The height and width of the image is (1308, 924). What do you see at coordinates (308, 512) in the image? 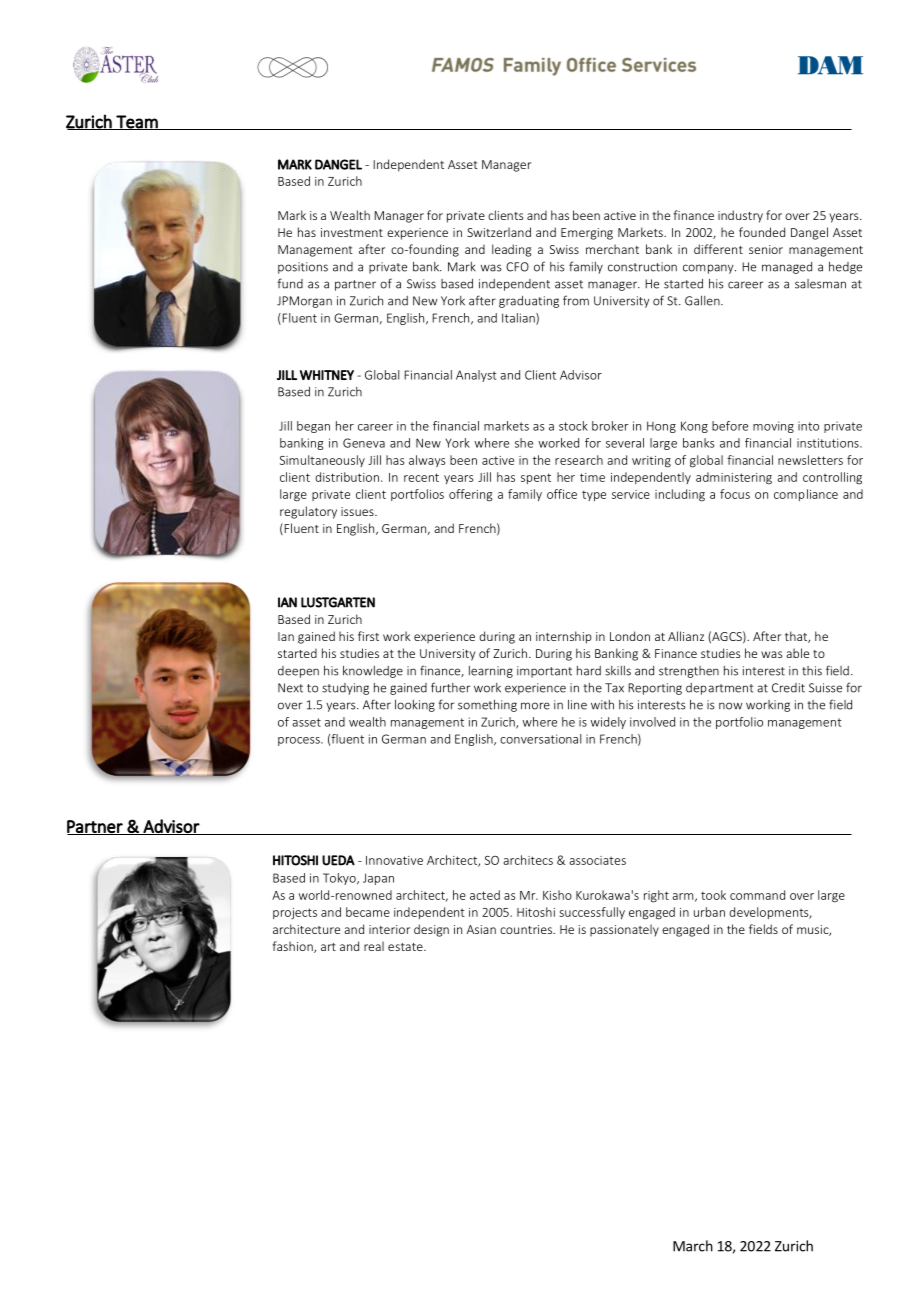
I see `regulatory` at bounding box center [308, 512].
